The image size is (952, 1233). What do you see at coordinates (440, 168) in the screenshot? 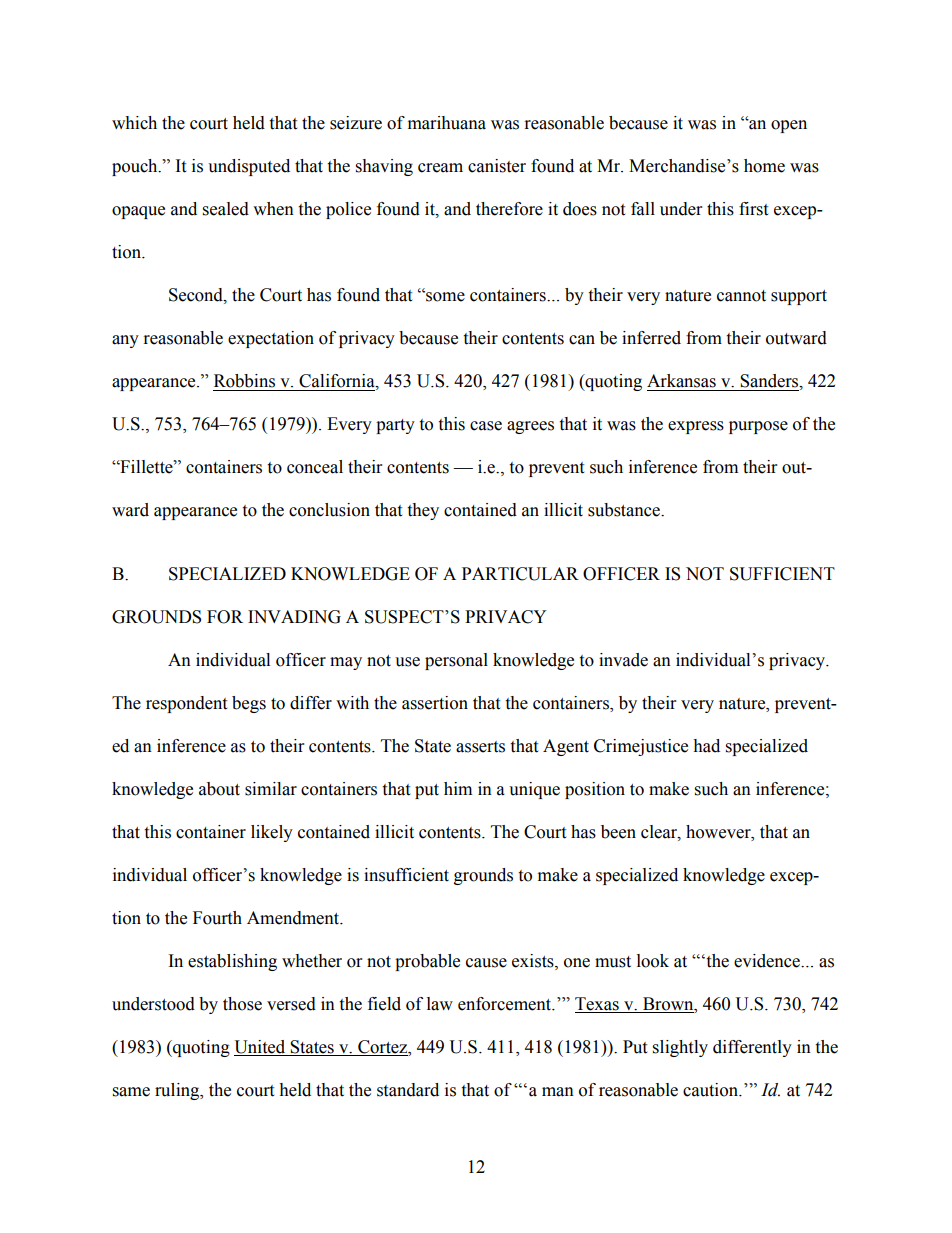
I see `cream` at bounding box center [440, 168].
